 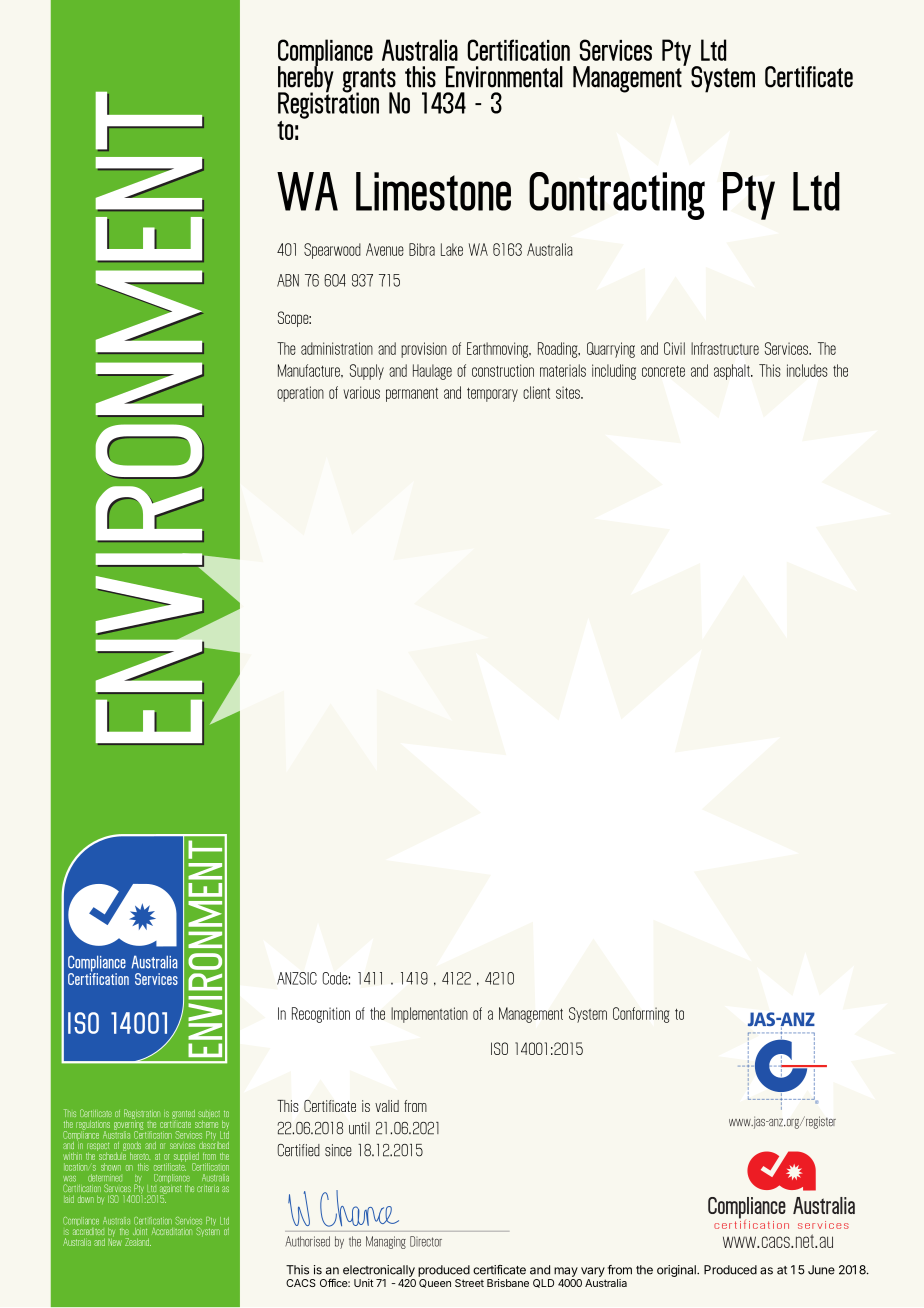 I want to click on Zealand, so click(x=138, y=1242).
